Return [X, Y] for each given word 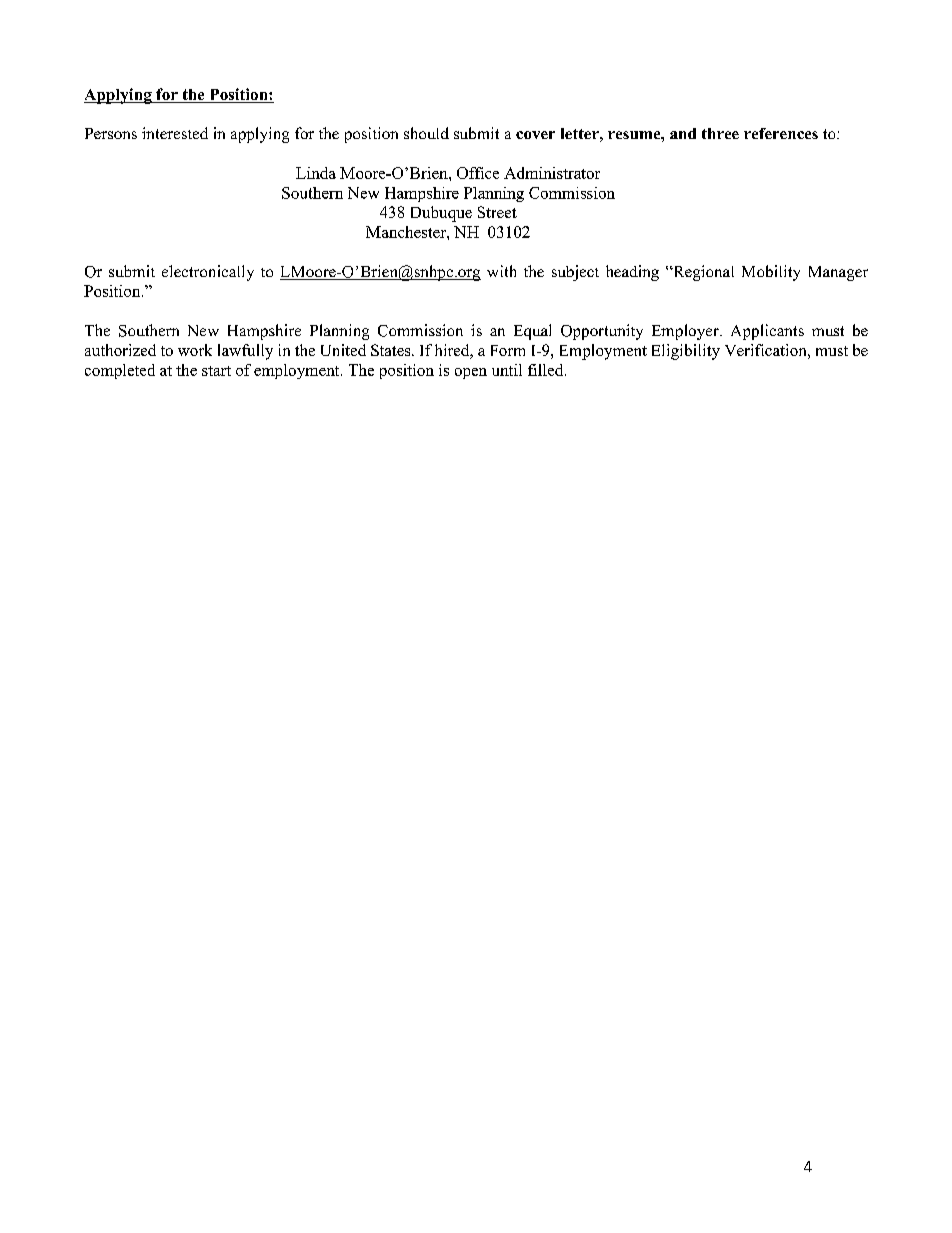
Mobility [771, 273]
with [501, 271]
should [426, 133]
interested [175, 133]
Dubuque [441, 214]
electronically [208, 273]
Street [497, 212]
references [781, 133]
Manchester [407, 232]
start [216, 371]
